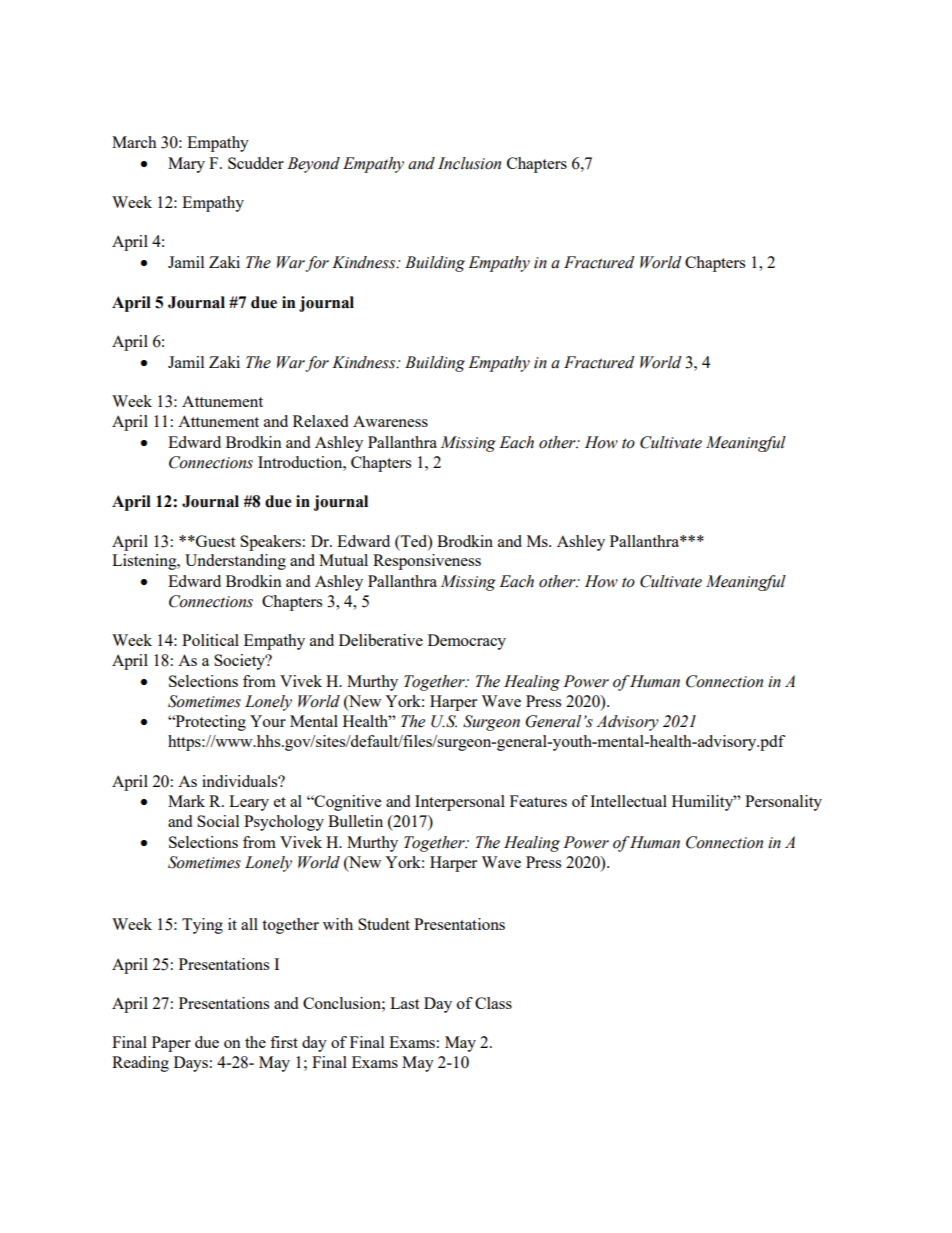  Describe the element at coordinates (210, 640) in the page. I see `Political` at that location.
